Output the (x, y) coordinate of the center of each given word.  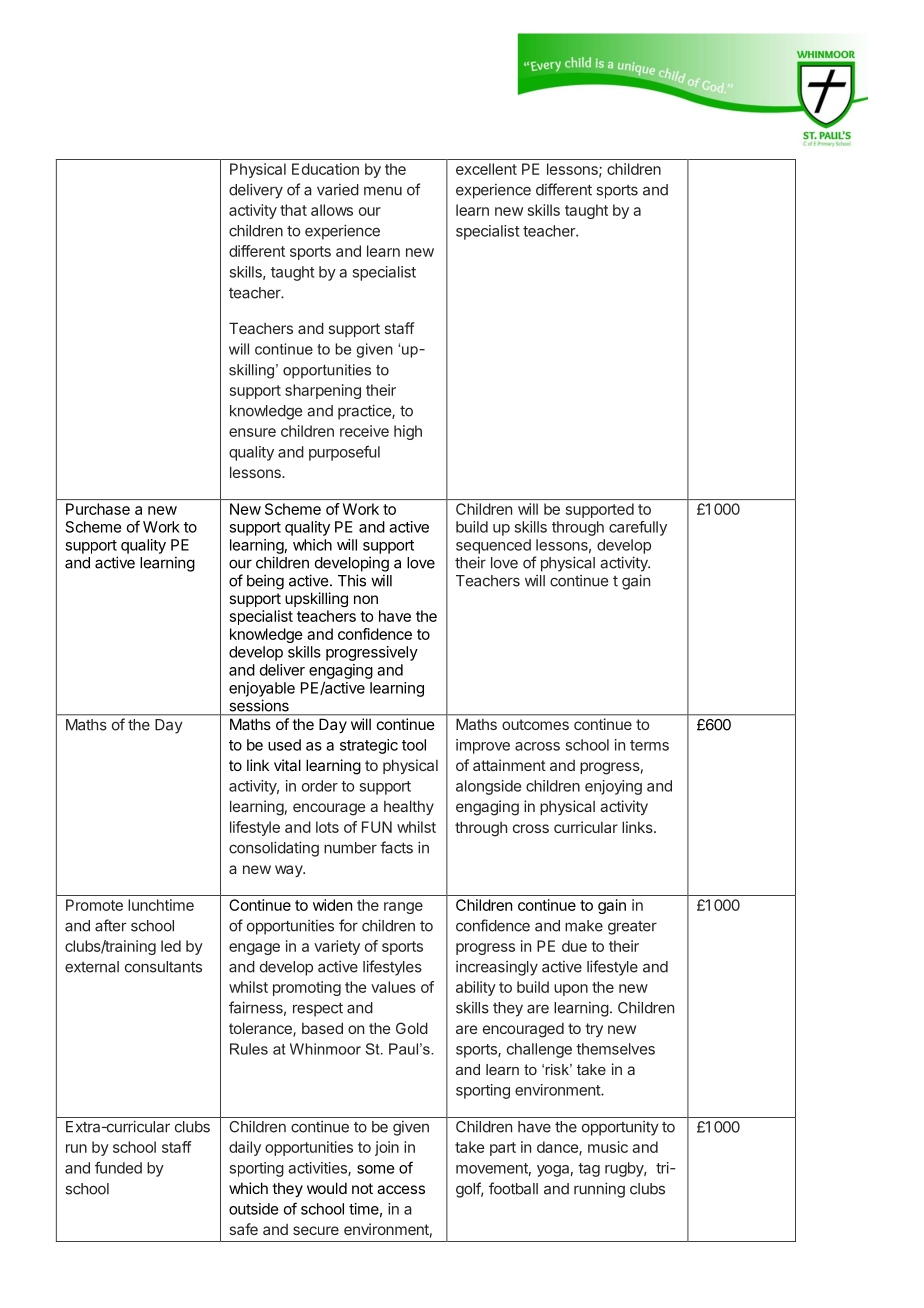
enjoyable (262, 689)
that (293, 210)
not (362, 1188)
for (348, 925)
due (574, 946)
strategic (369, 746)
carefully (638, 528)
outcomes (535, 724)
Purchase (98, 509)
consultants (163, 967)
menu (383, 191)
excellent (486, 169)
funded (118, 1167)
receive (364, 431)
